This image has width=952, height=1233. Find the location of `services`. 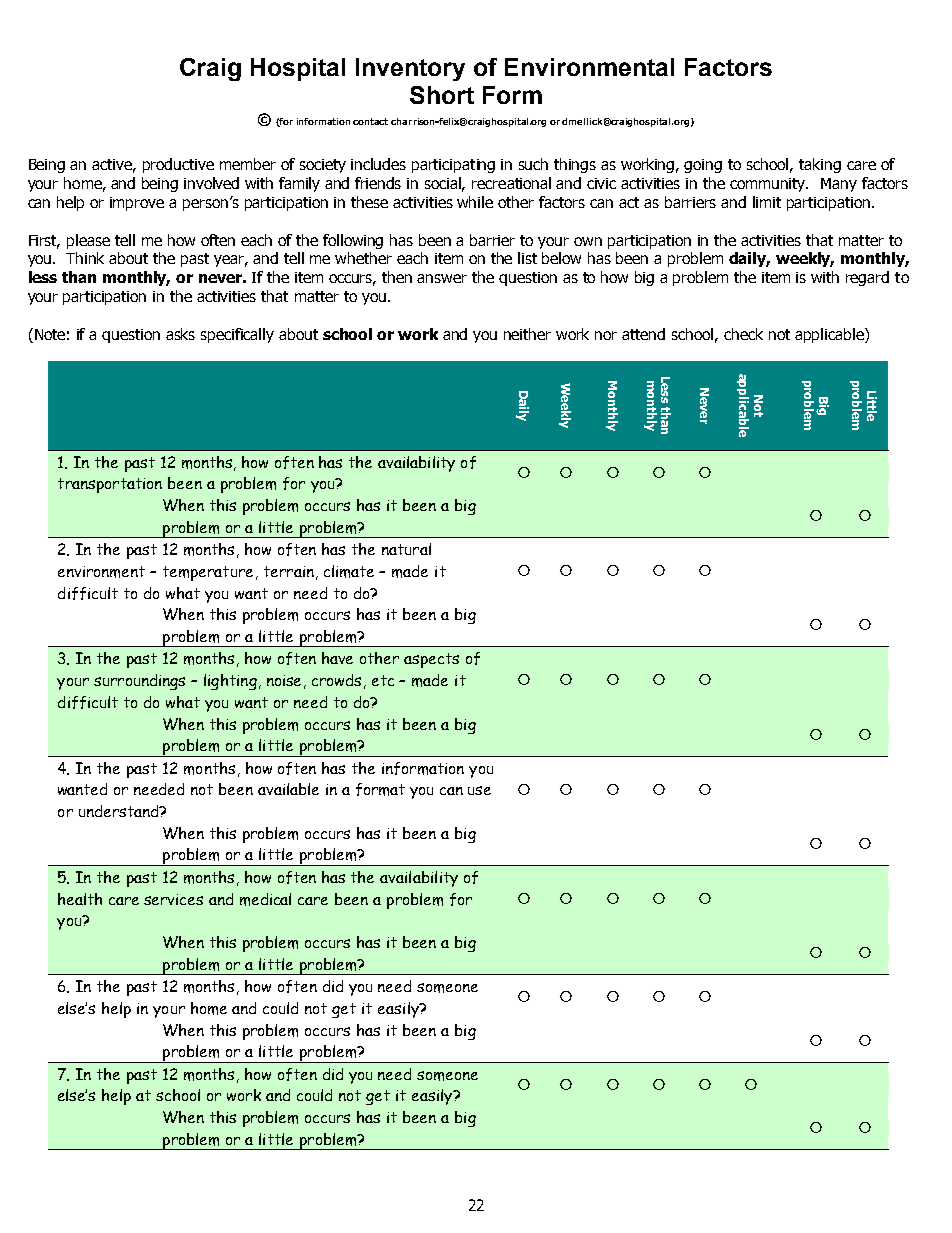

services is located at coordinates (173, 899).
